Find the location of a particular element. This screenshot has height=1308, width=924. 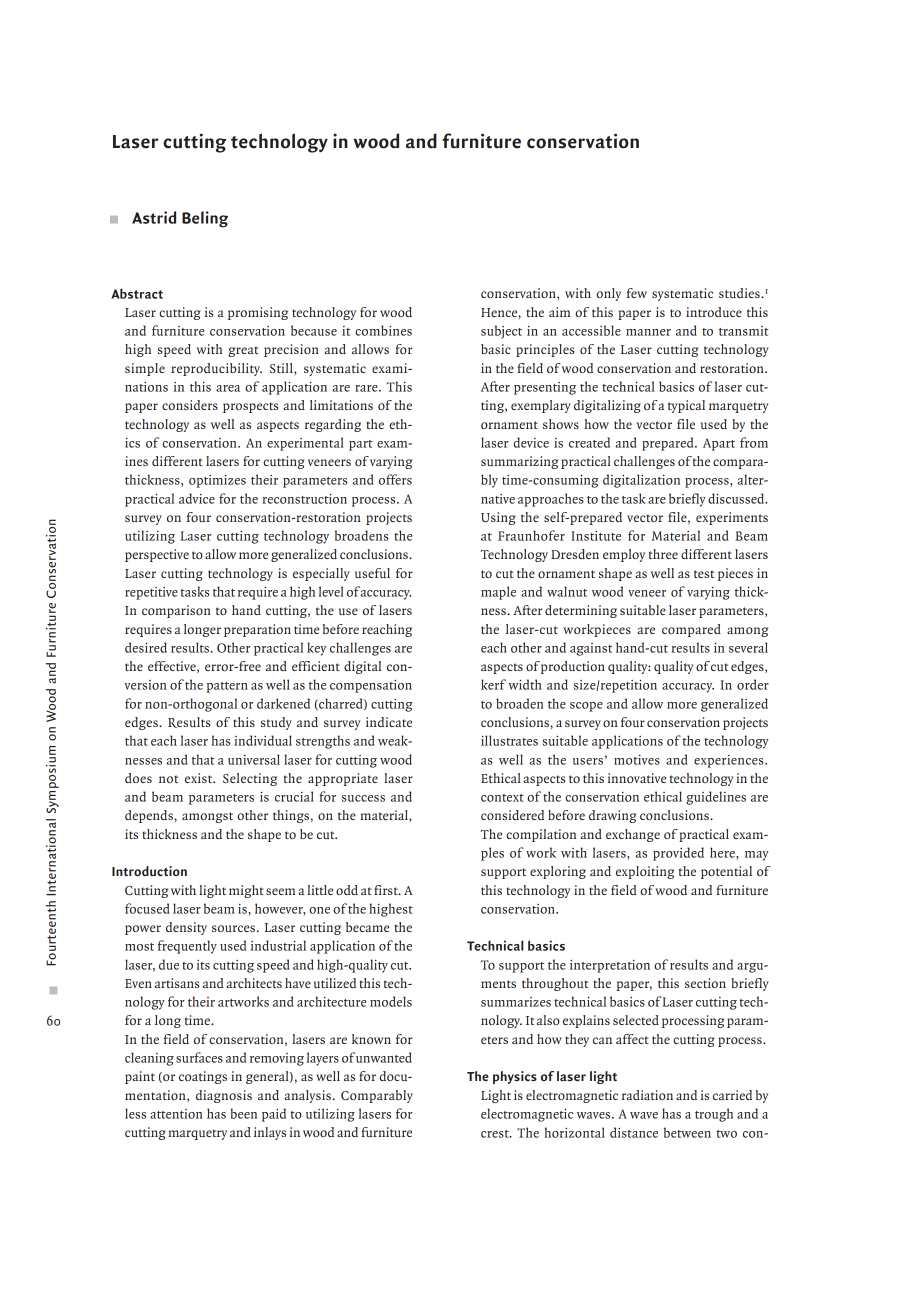

test is located at coordinates (704, 574).
